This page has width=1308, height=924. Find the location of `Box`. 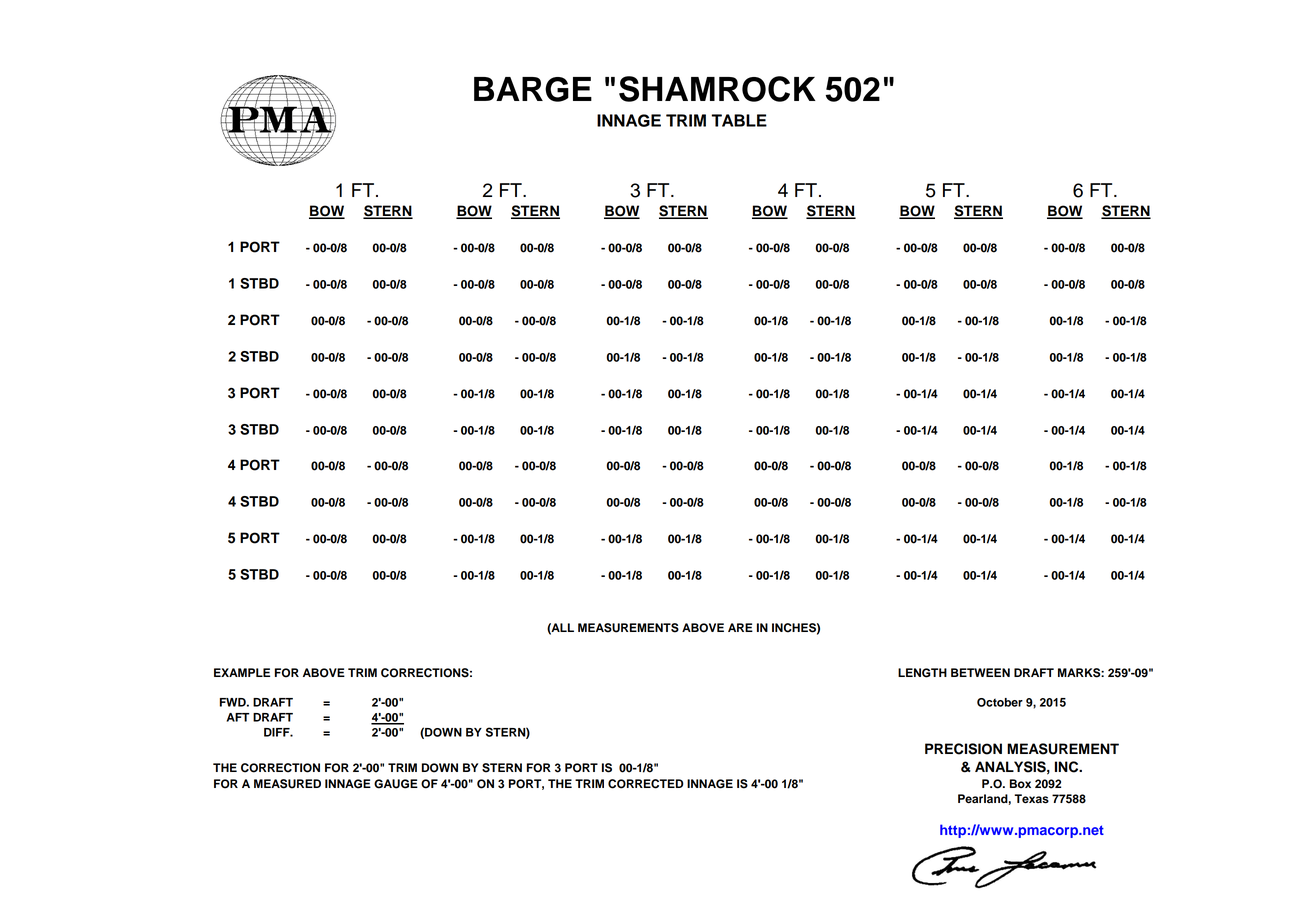

Box is located at coordinates (1020, 783).
